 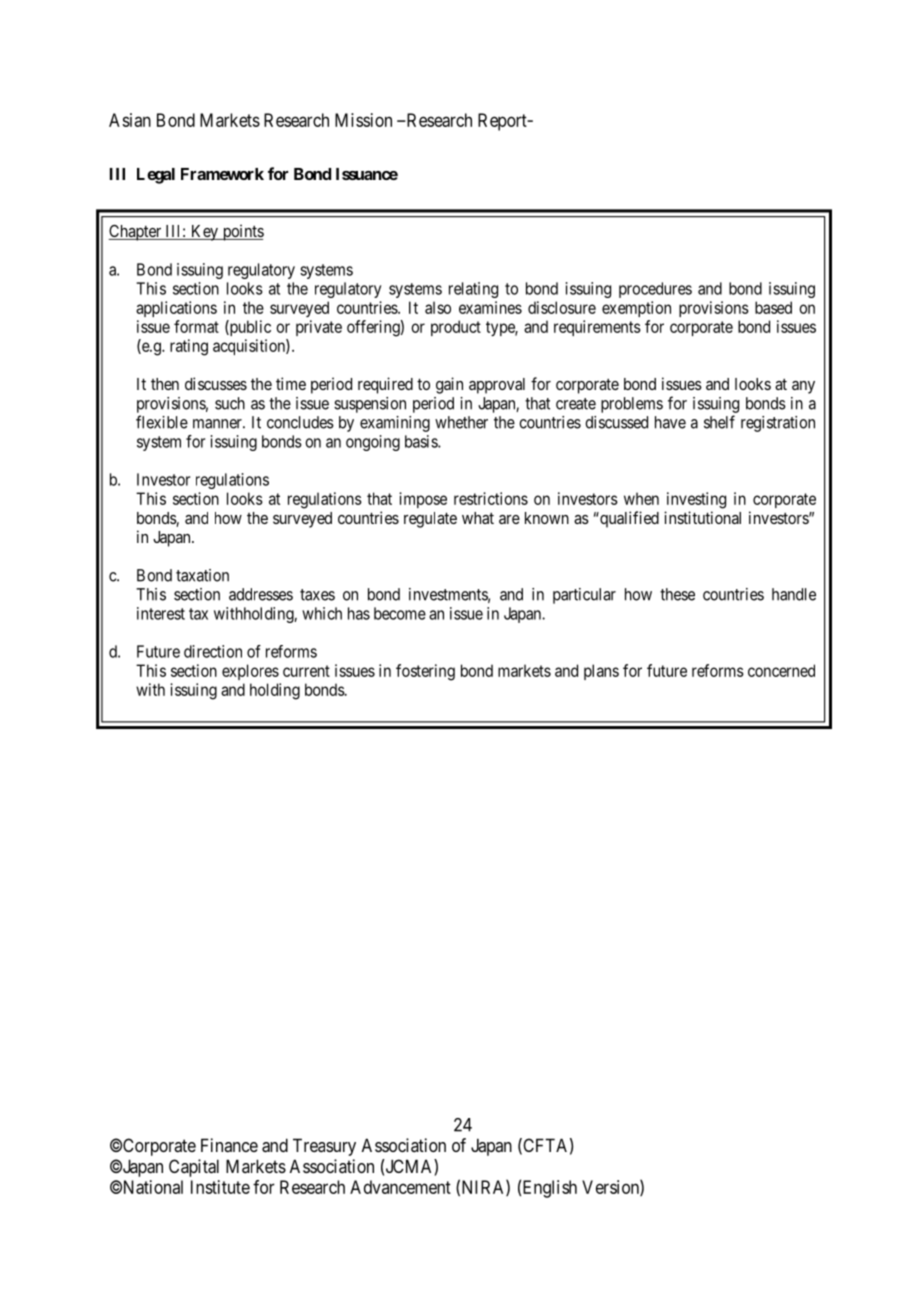 I want to click on procedures, so click(x=655, y=290).
